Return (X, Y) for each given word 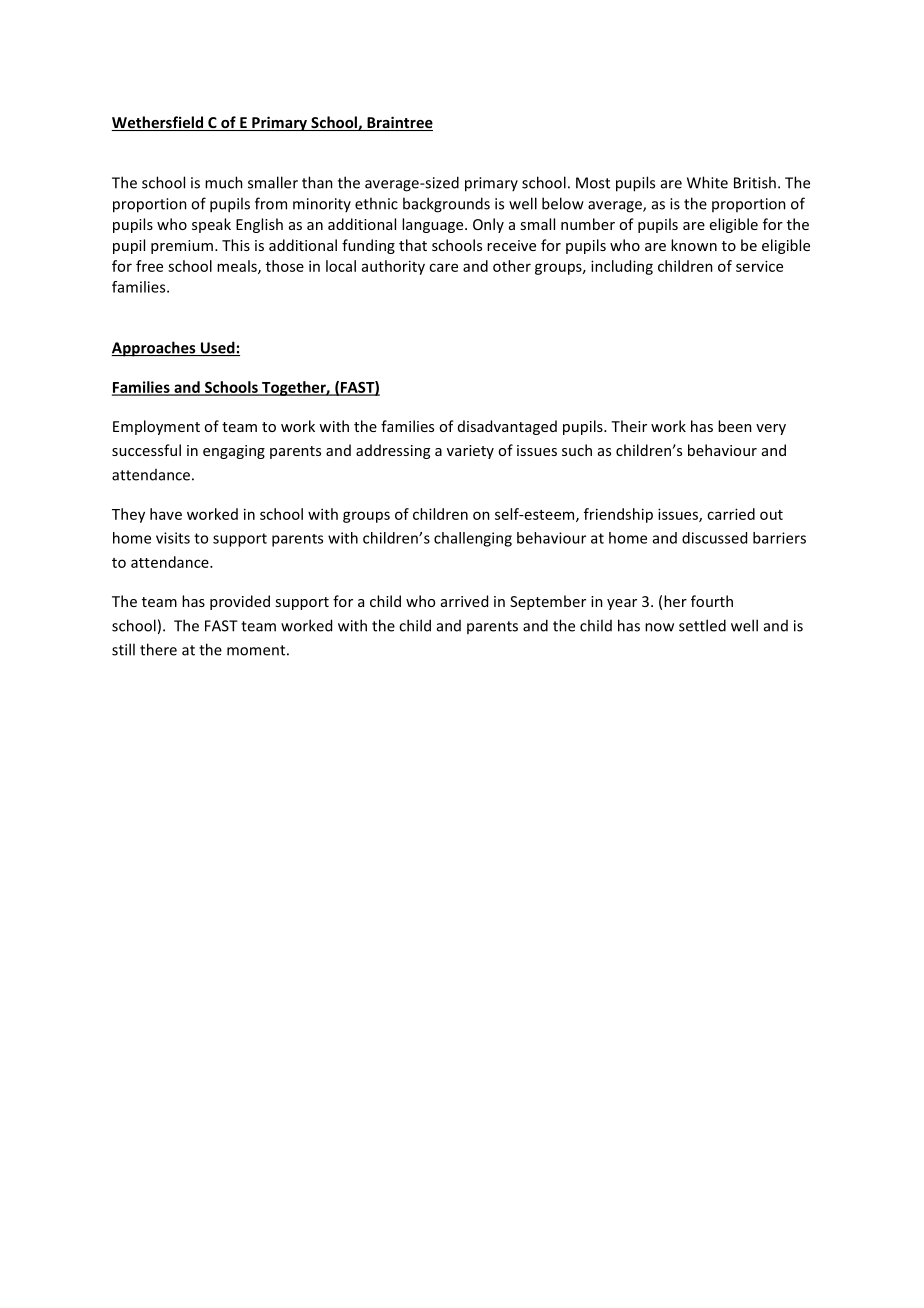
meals (238, 267)
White (707, 182)
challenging (473, 539)
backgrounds (446, 205)
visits (173, 538)
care (443, 267)
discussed (714, 538)
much (224, 182)
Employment (156, 427)
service (759, 266)
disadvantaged (507, 427)
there (158, 649)
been (735, 426)
